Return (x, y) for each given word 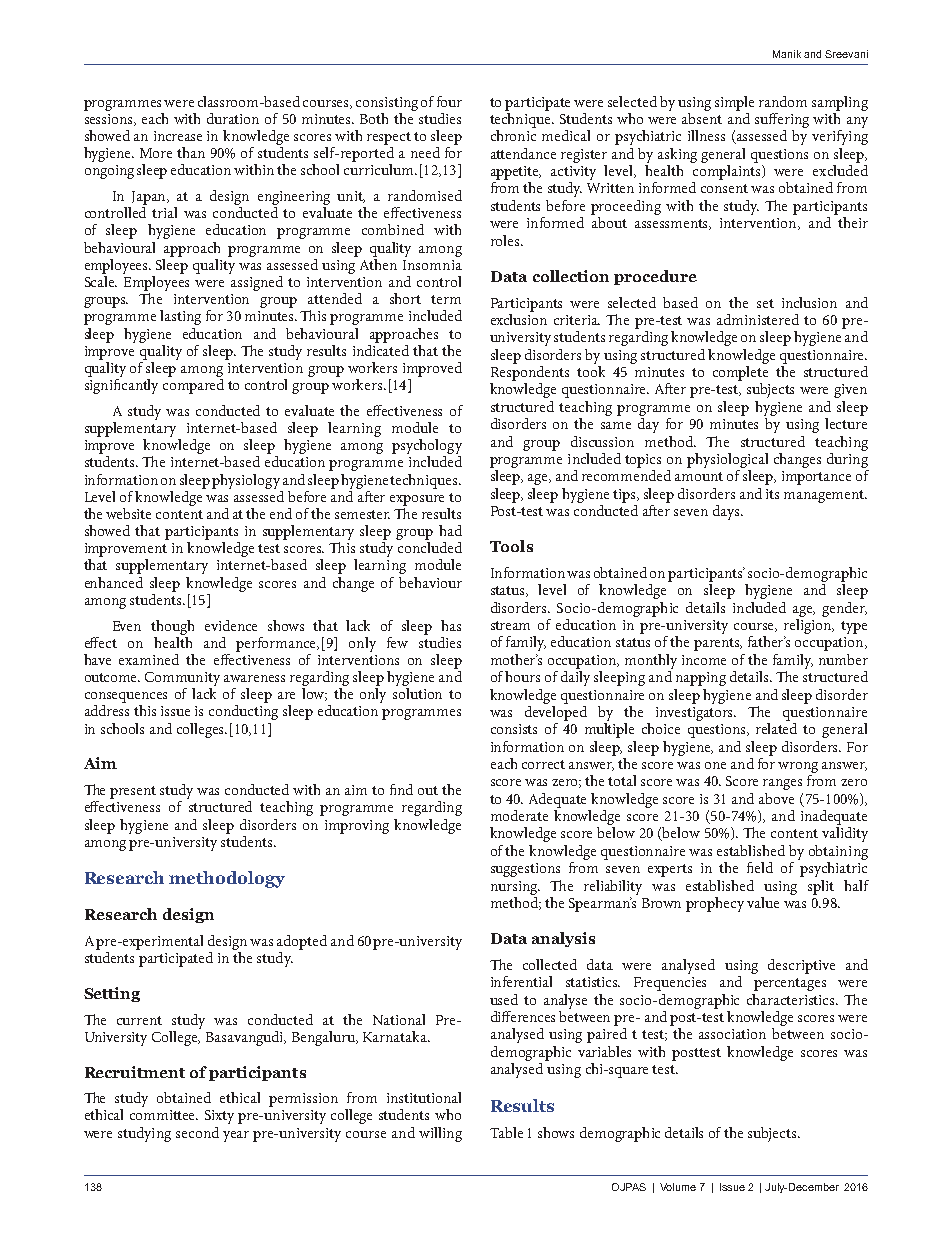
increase (178, 136)
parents (718, 644)
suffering (782, 120)
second (197, 1132)
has (451, 625)
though (172, 627)
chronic (513, 135)
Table (506, 1132)
